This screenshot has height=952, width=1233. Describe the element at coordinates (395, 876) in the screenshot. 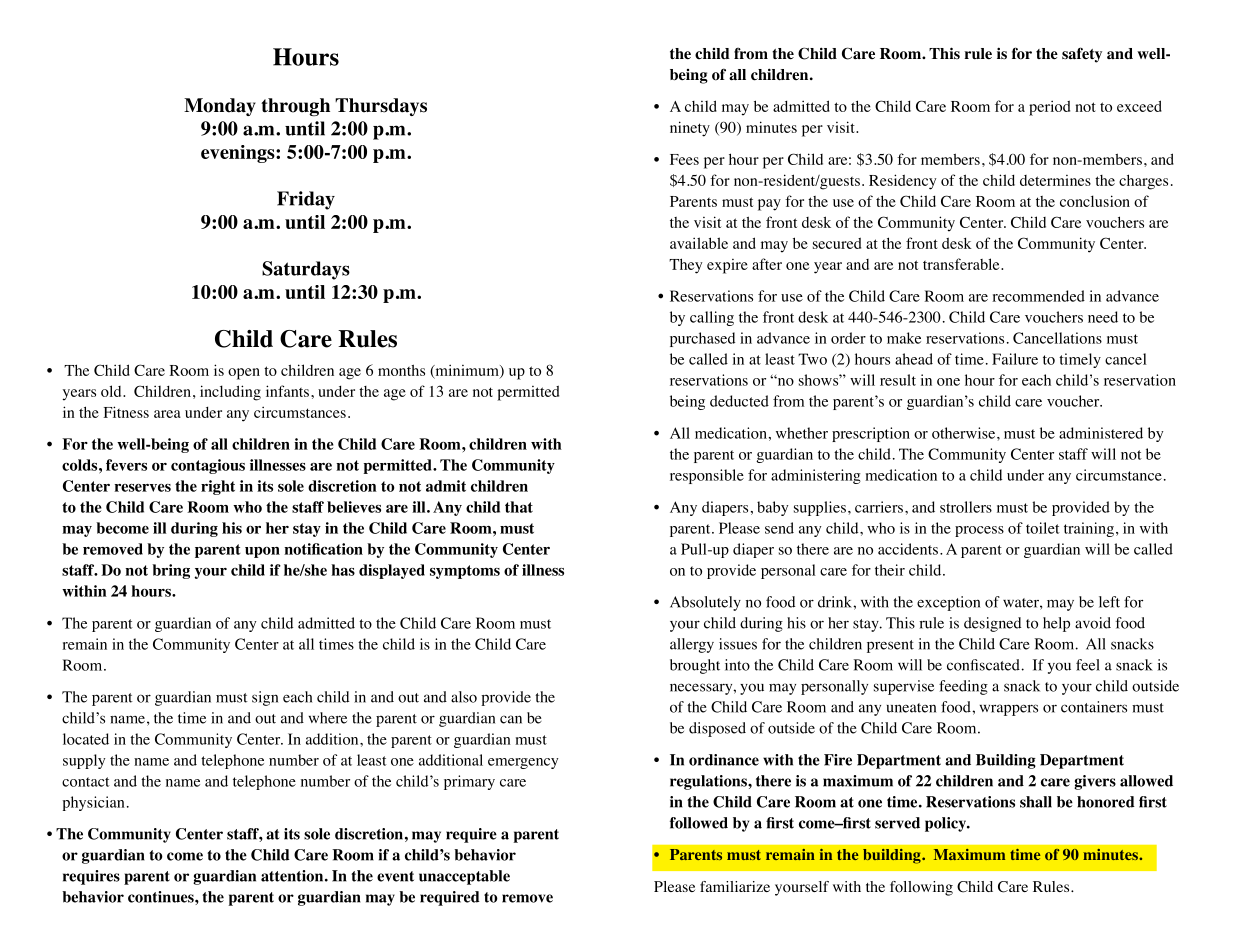

I see `event` at that location.
